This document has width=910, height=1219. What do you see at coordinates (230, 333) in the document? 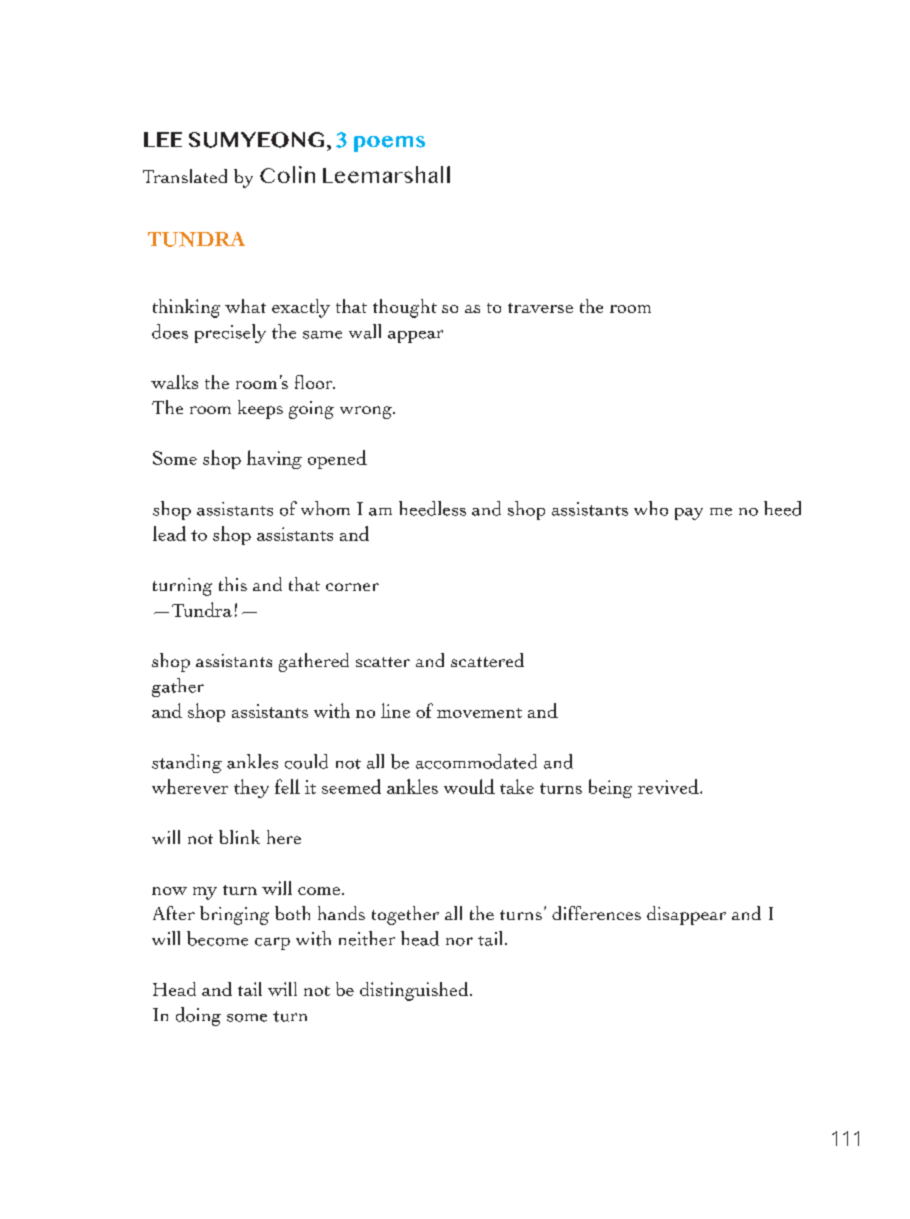
I see `precisely` at bounding box center [230, 333].
